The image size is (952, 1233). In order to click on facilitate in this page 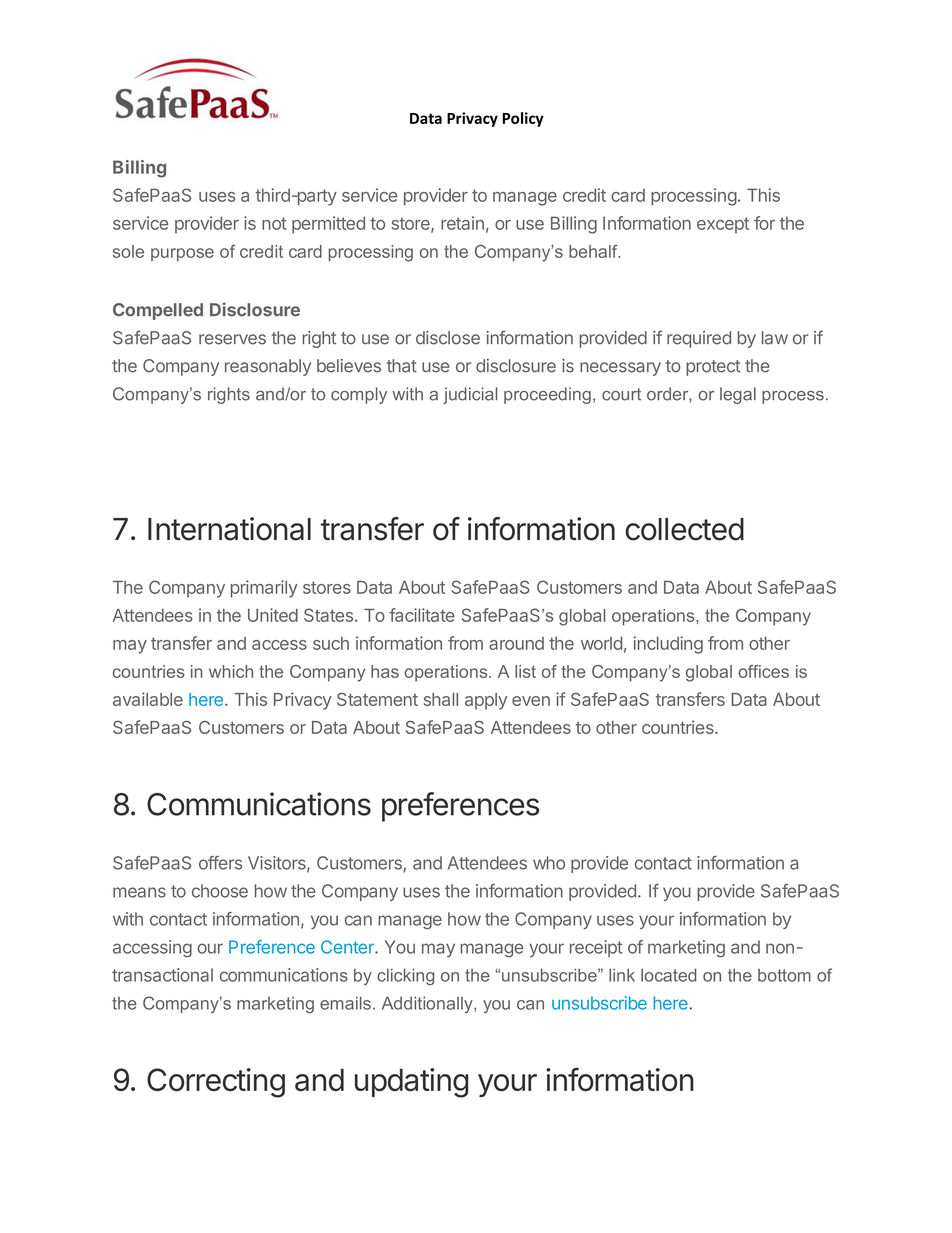, I will do `click(422, 615)`.
